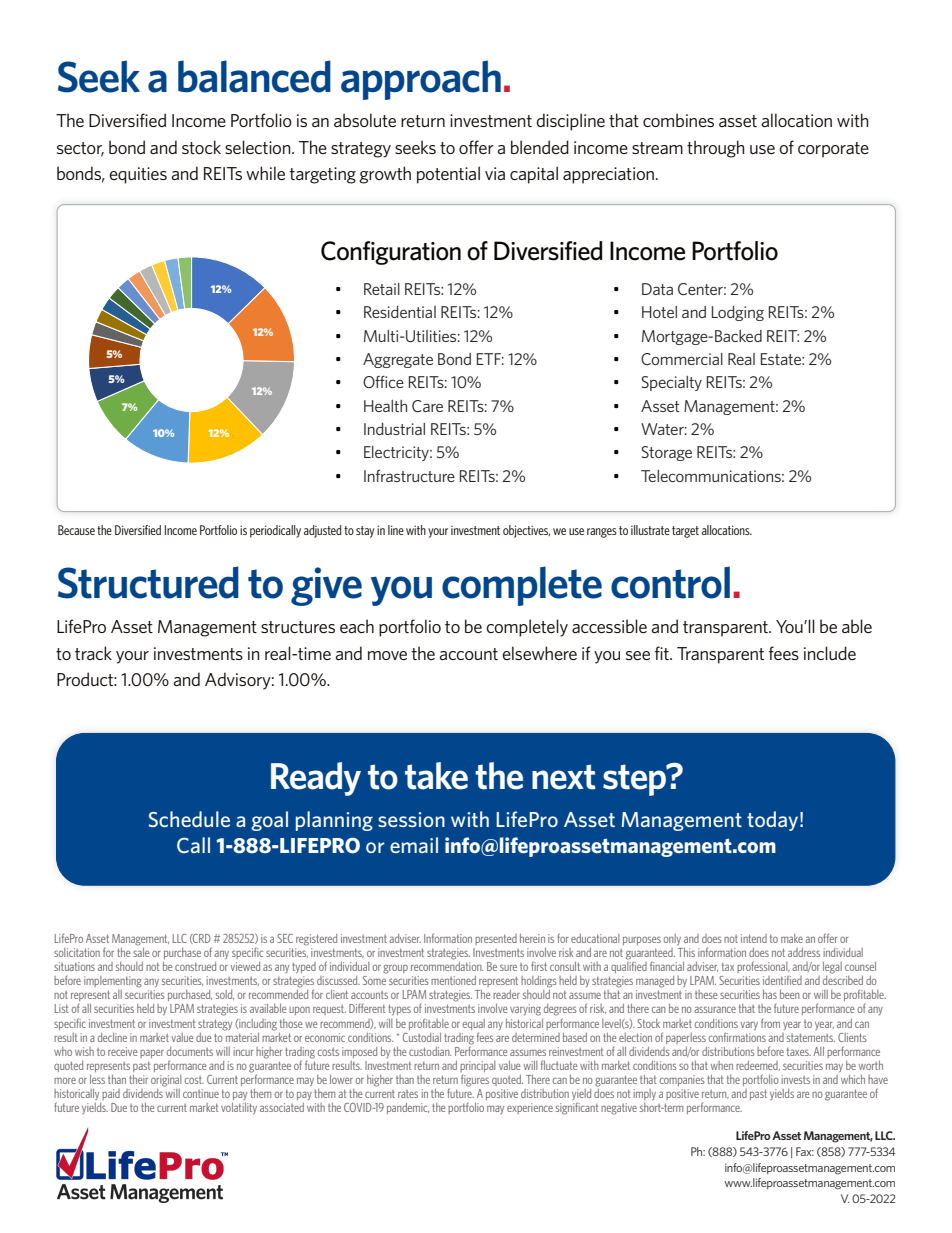  What do you see at coordinates (201, 1093) in the screenshot?
I see `continue` at bounding box center [201, 1093].
